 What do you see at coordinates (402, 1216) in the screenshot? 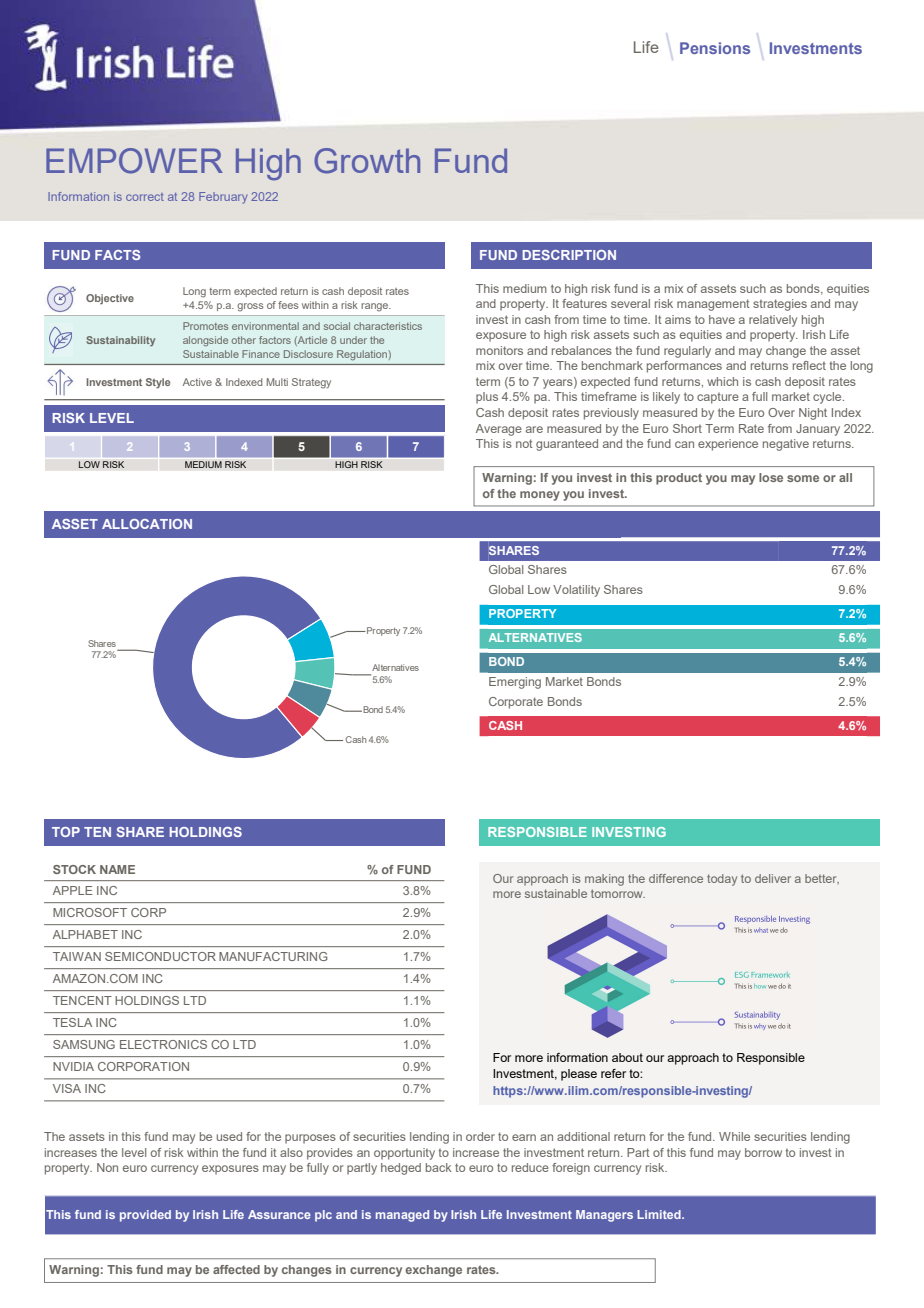
I see `managed` at bounding box center [402, 1216].
